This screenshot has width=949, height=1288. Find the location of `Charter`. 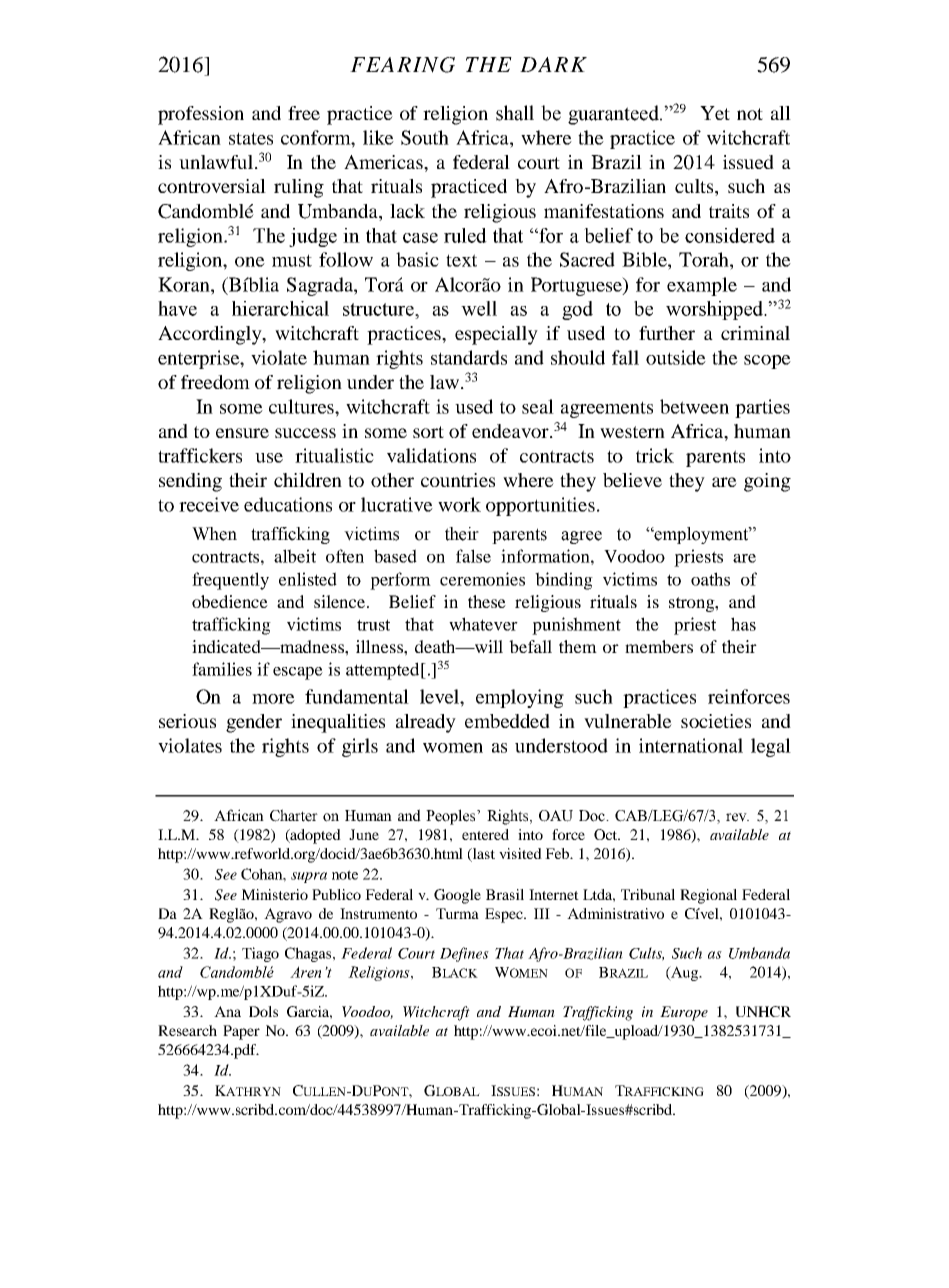

Charter is located at coordinates (294, 815).
